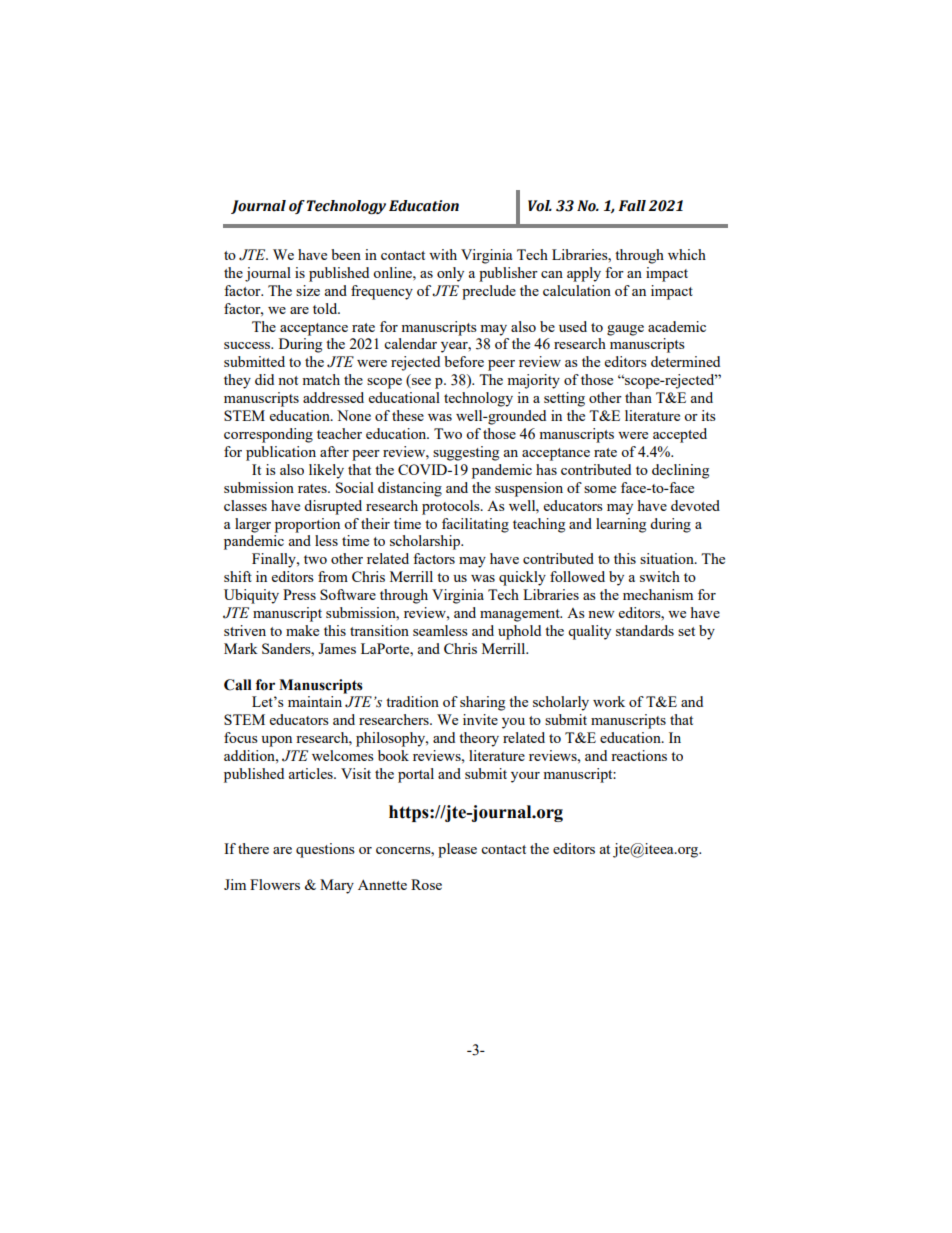  Describe the element at coordinates (281, 453) in the document. I see `publication` at that location.
